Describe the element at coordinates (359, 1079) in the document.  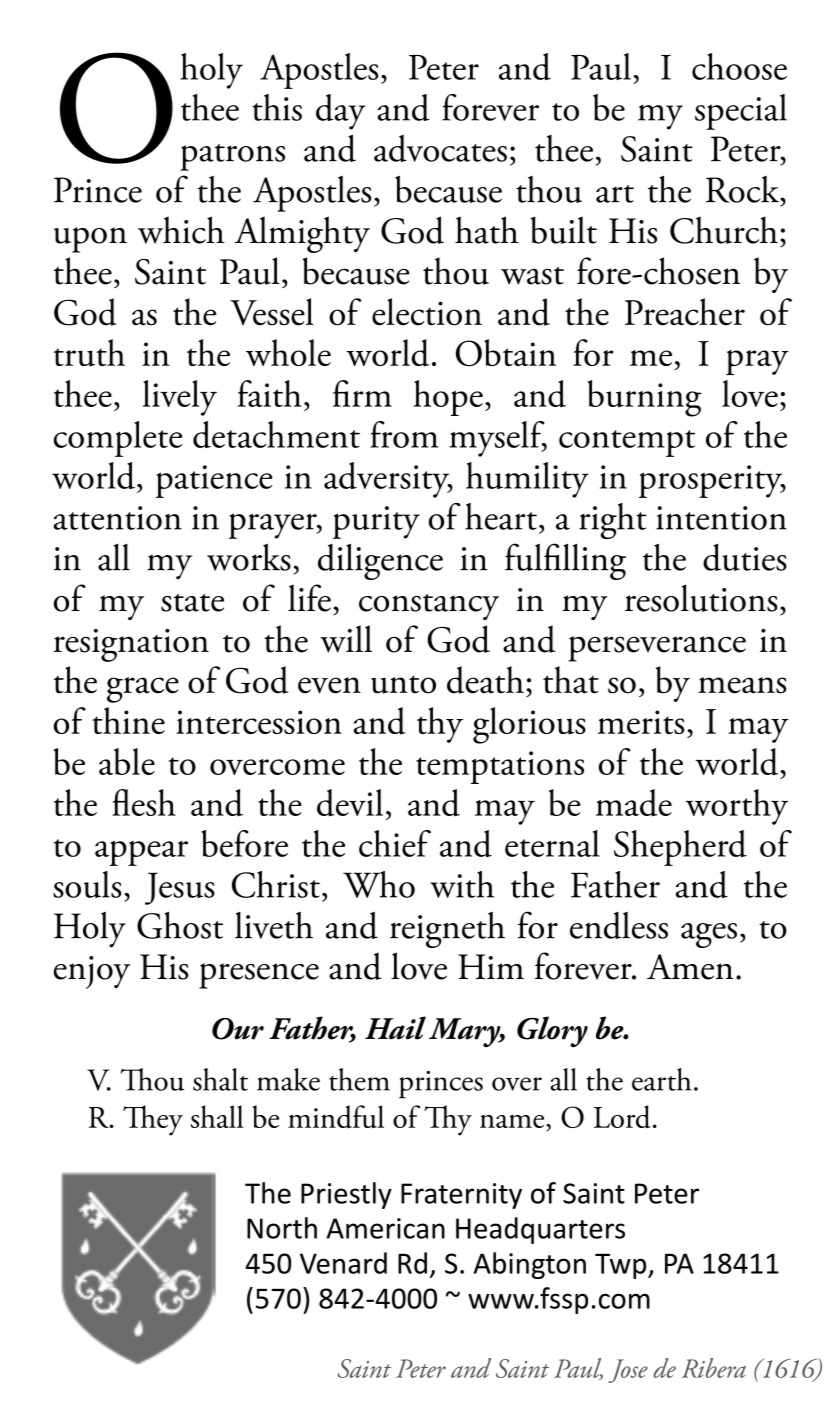
I see `them` at that location.
